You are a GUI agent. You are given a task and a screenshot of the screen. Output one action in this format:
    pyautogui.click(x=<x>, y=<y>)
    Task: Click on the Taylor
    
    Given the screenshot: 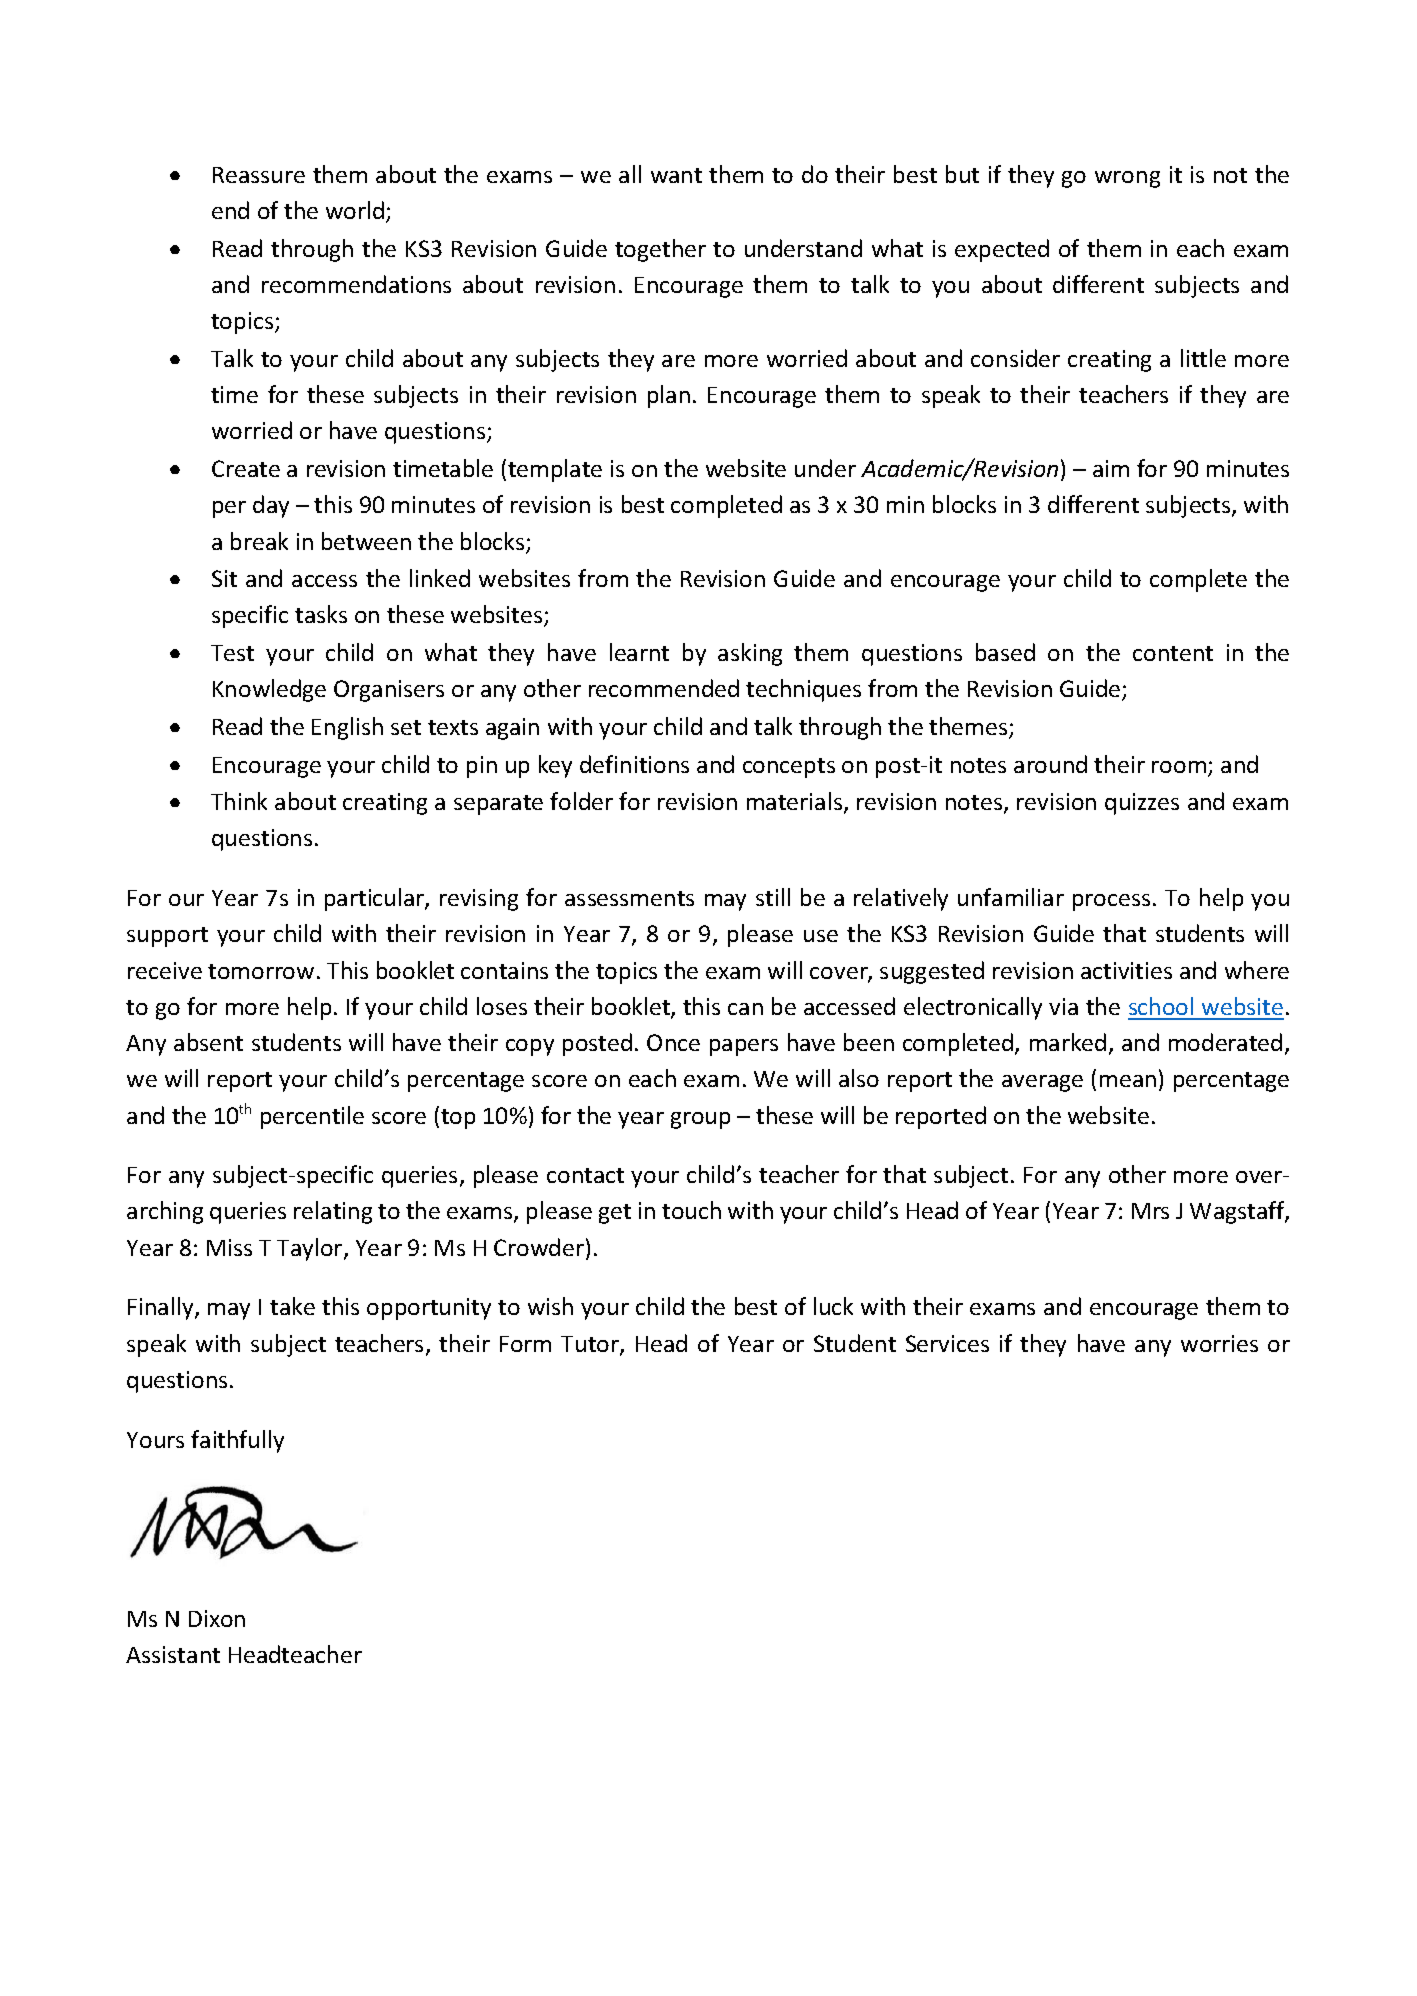 What is the action you would take?
    pyautogui.click(x=311, y=1249)
